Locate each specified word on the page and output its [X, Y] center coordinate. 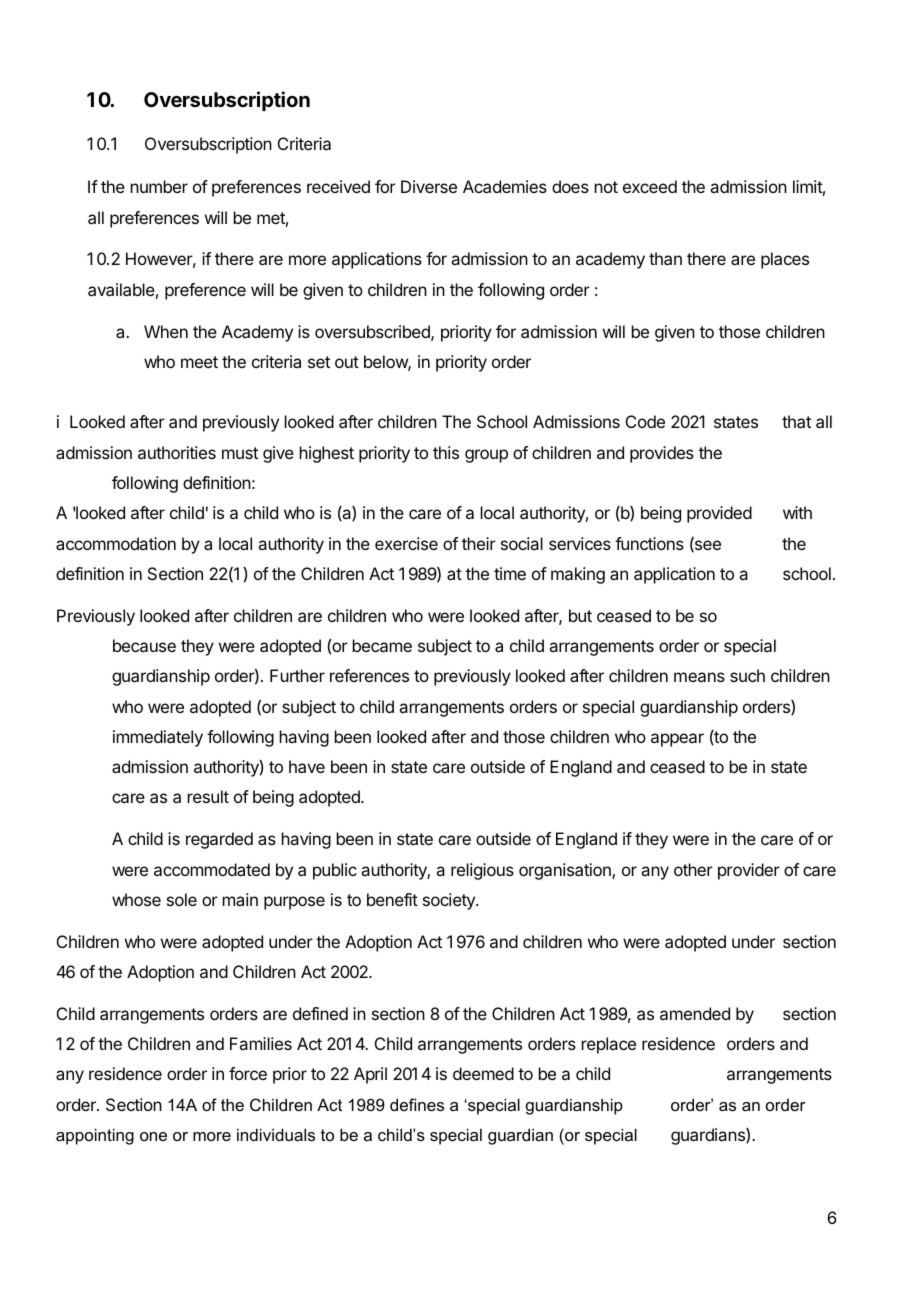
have [307, 766]
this [446, 452]
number [159, 186]
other [693, 869]
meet [199, 362]
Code [645, 421]
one [153, 1136]
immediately [158, 738]
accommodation [116, 543]
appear [677, 740]
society [450, 901]
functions [649, 543]
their [479, 543]
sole [182, 899]
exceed [650, 186]
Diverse [429, 186]
